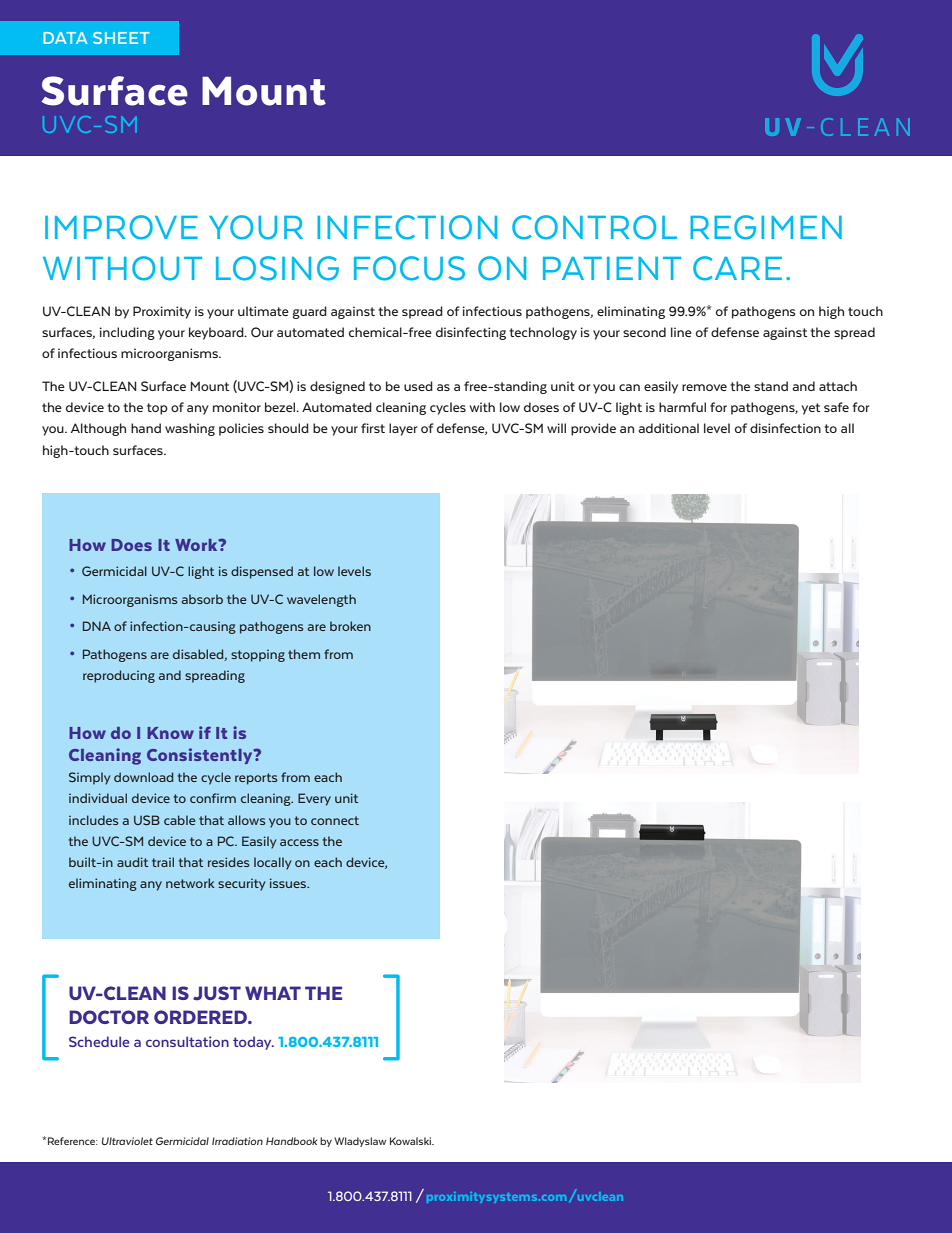 The width and height of the screenshot is (952, 1233). I want to click on Ultraviolet, so click(127, 1141).
